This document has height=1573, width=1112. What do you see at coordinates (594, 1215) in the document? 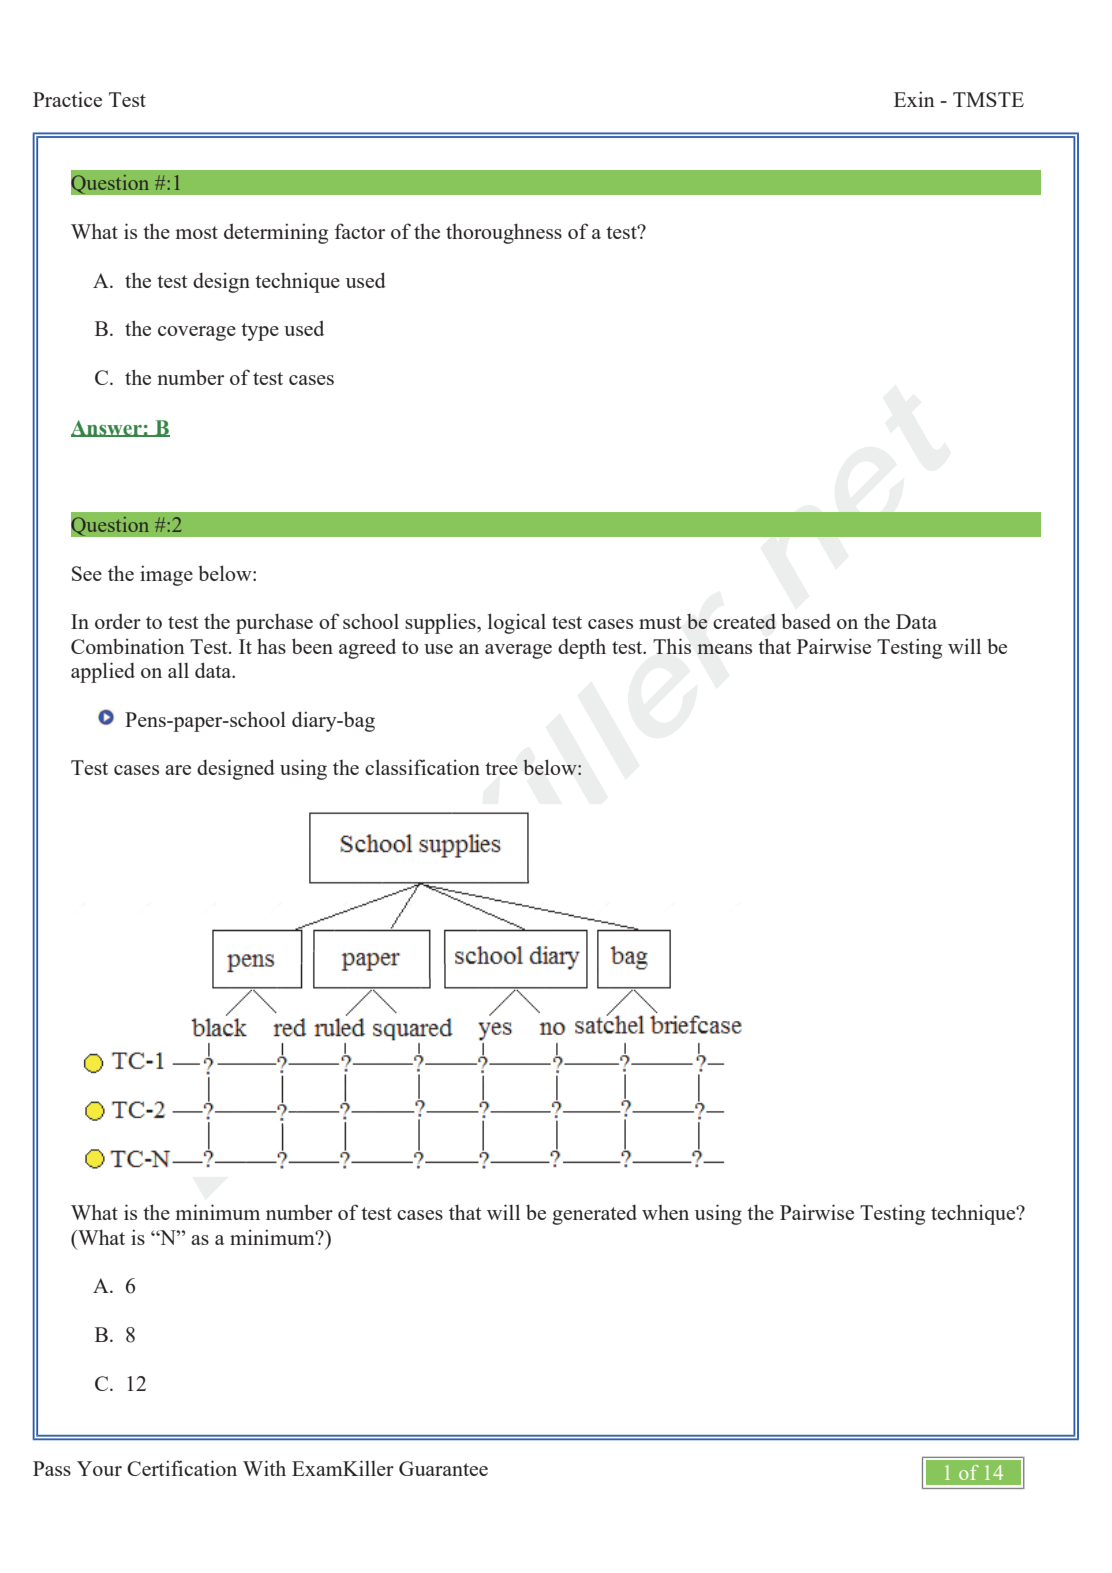
I see `generated` at bounding box center [594, 1215].
